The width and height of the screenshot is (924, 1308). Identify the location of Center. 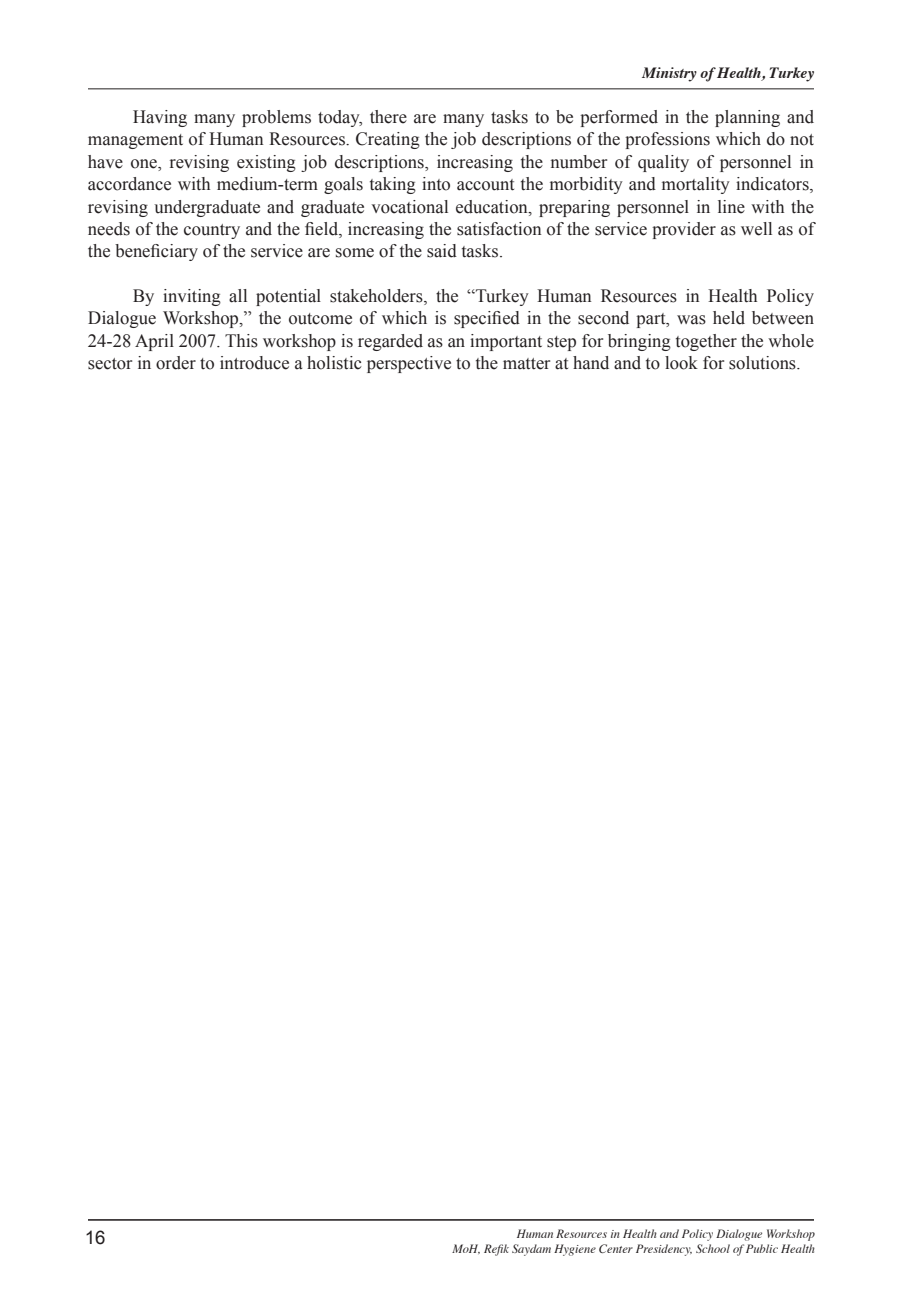
(616, 1248).
